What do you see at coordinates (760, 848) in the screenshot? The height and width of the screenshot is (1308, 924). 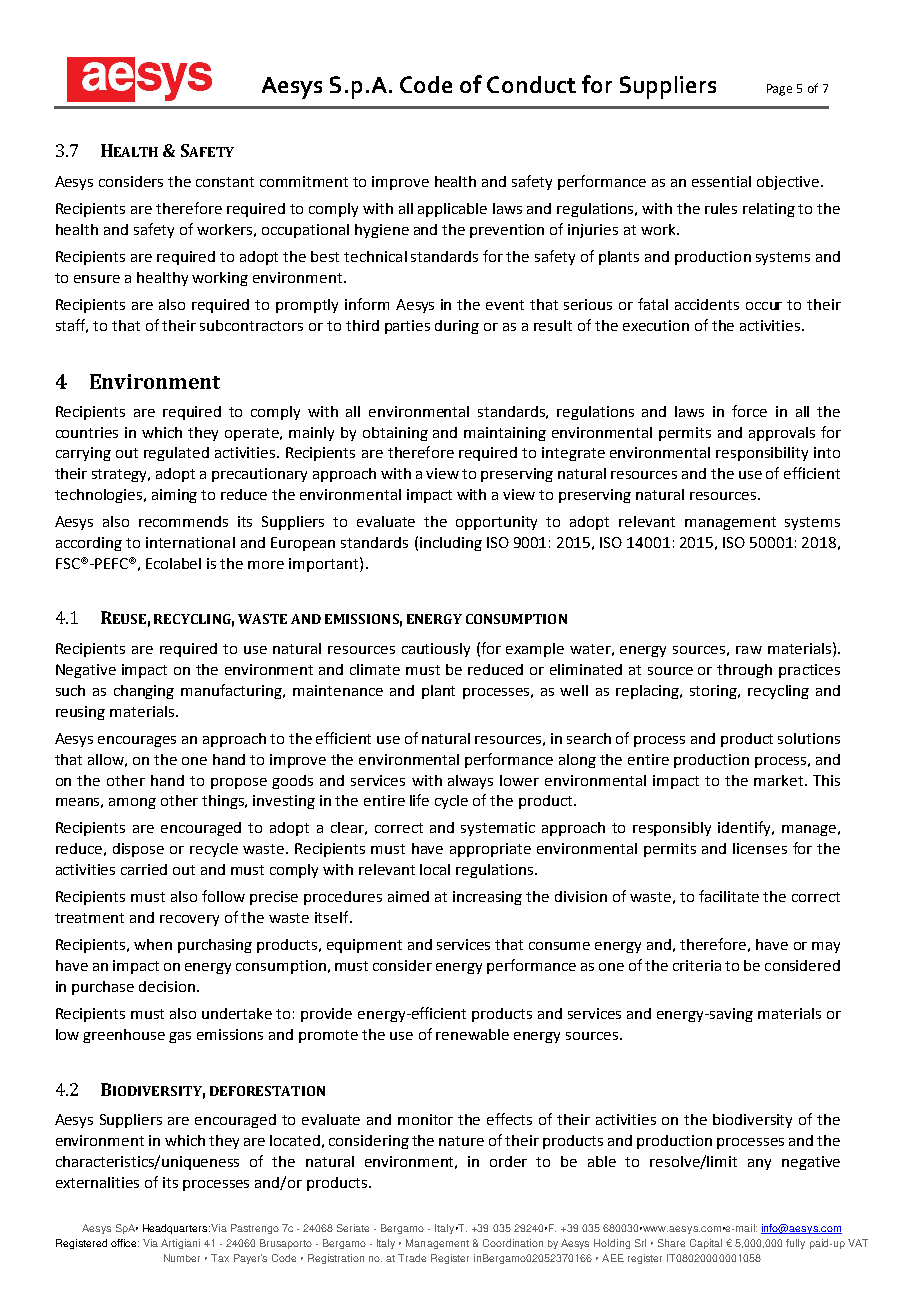 I see `licenses` at bounding box center [760, 848].
